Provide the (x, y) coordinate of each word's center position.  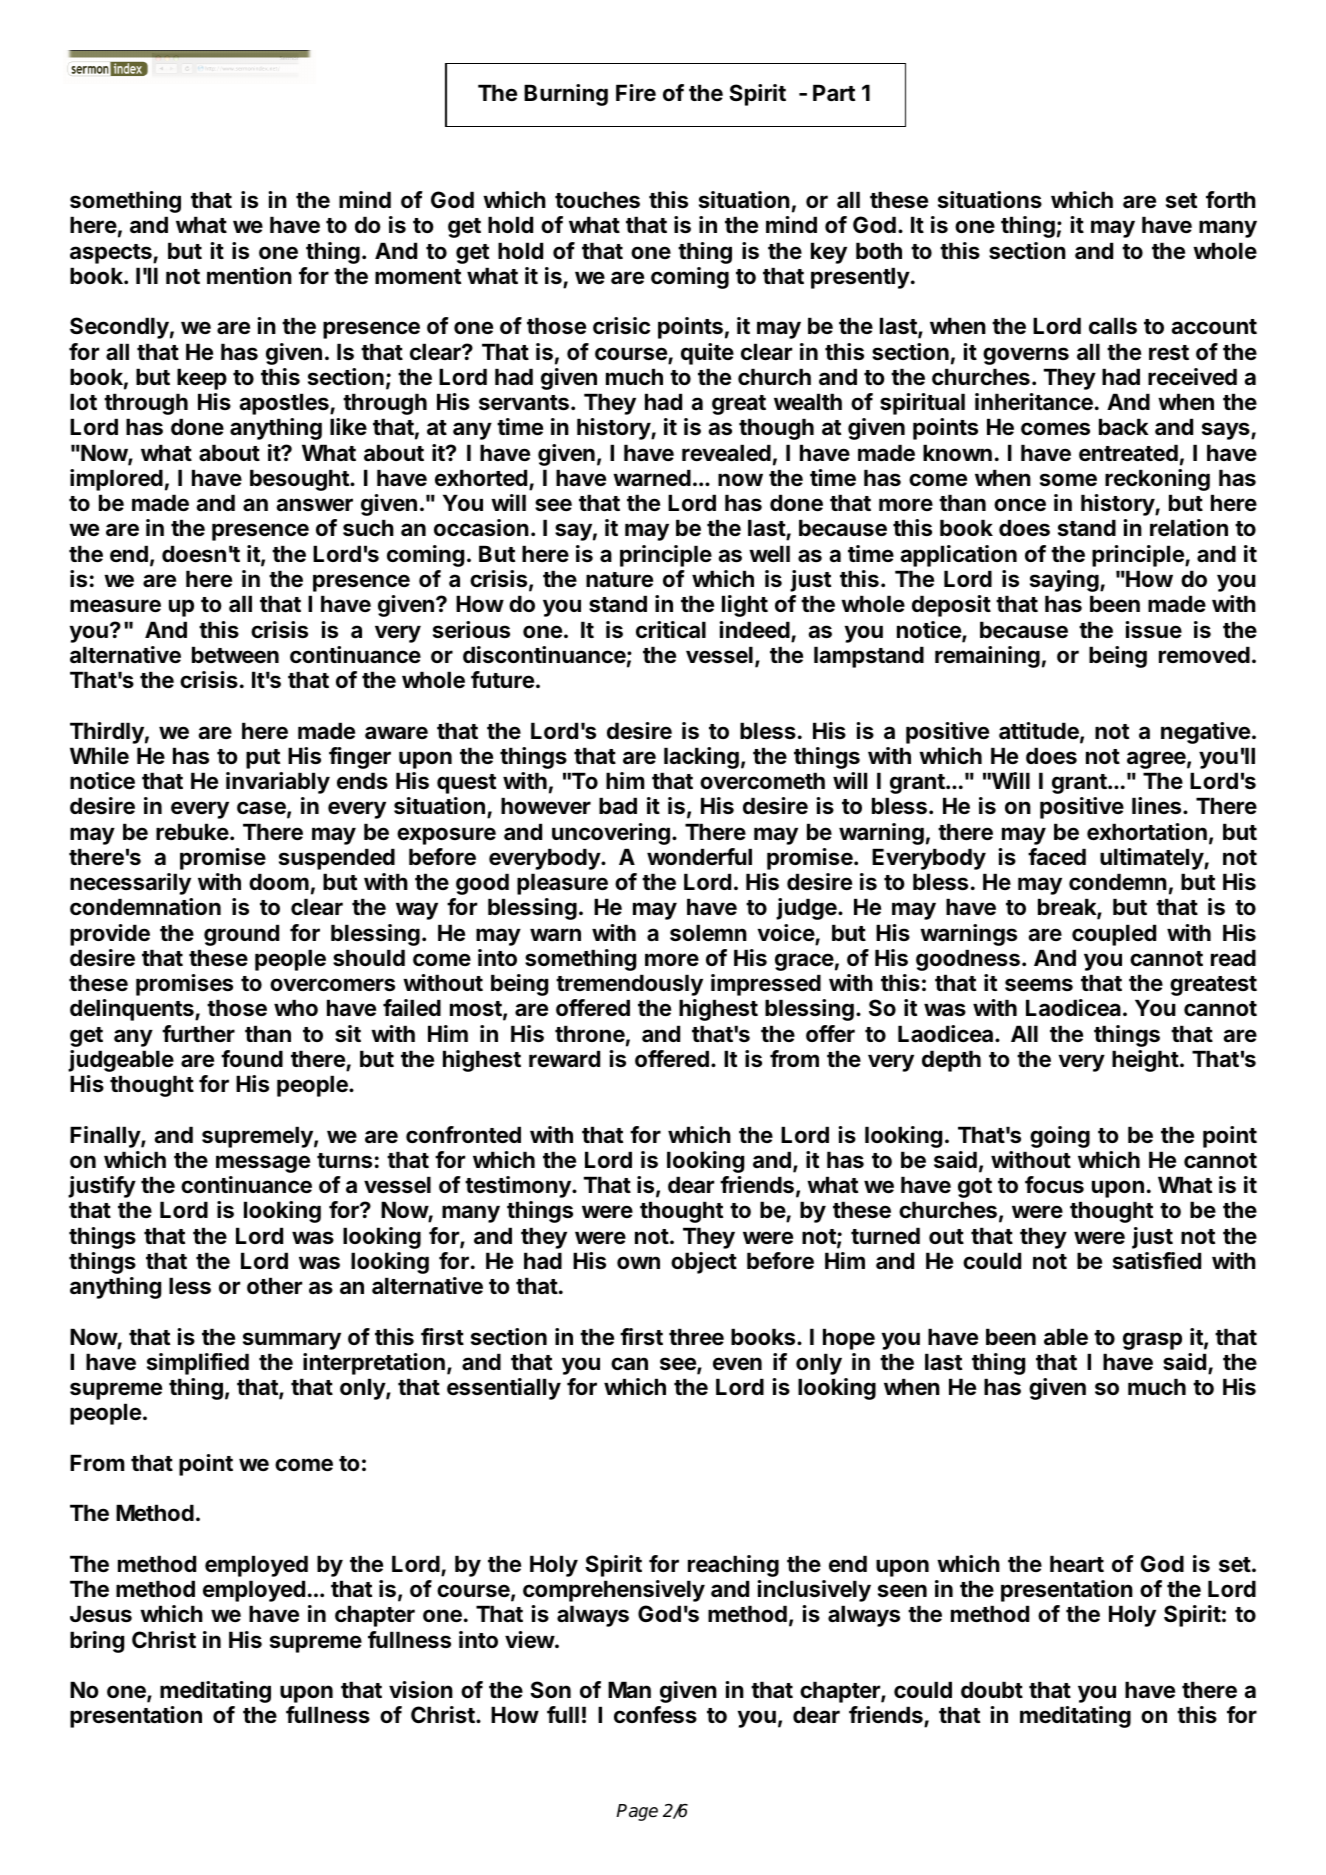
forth (1231, 199)
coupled (1114, 935)
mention (249, 276)
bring (97, 1642)
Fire (636, 92)
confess (655, 1715)
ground (241, 935)
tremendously (629, 985)
